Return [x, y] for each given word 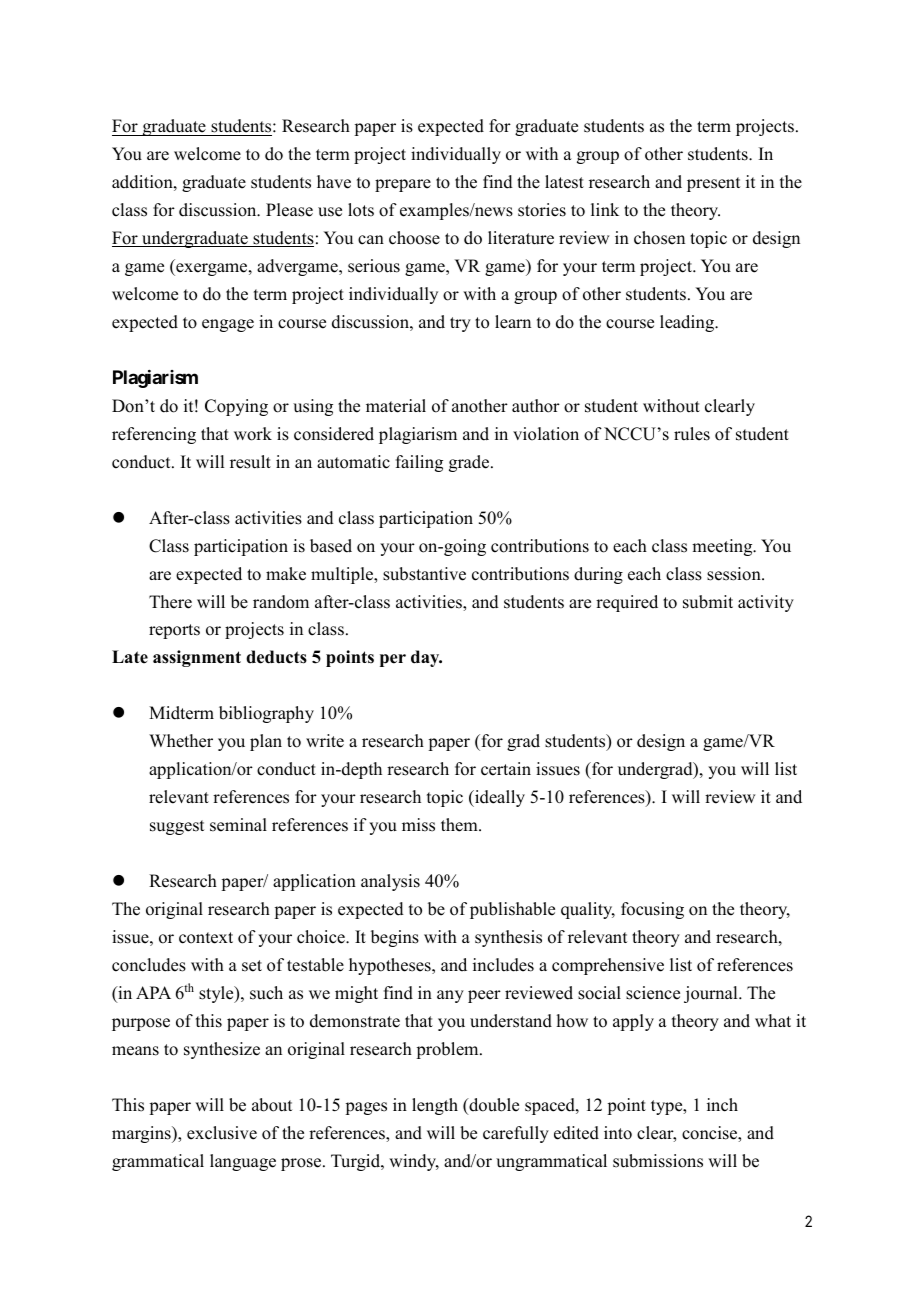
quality [588, 910]
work [253, 434]
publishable [512, 910]
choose [414, 238]
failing [419, 463]
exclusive [222, 1133]
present [713, 184]
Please [289, 210]
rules [692, 434]
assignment [197, 658]
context [206, 938]
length [435, 1106]
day [426, 658]
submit [708, 602]
